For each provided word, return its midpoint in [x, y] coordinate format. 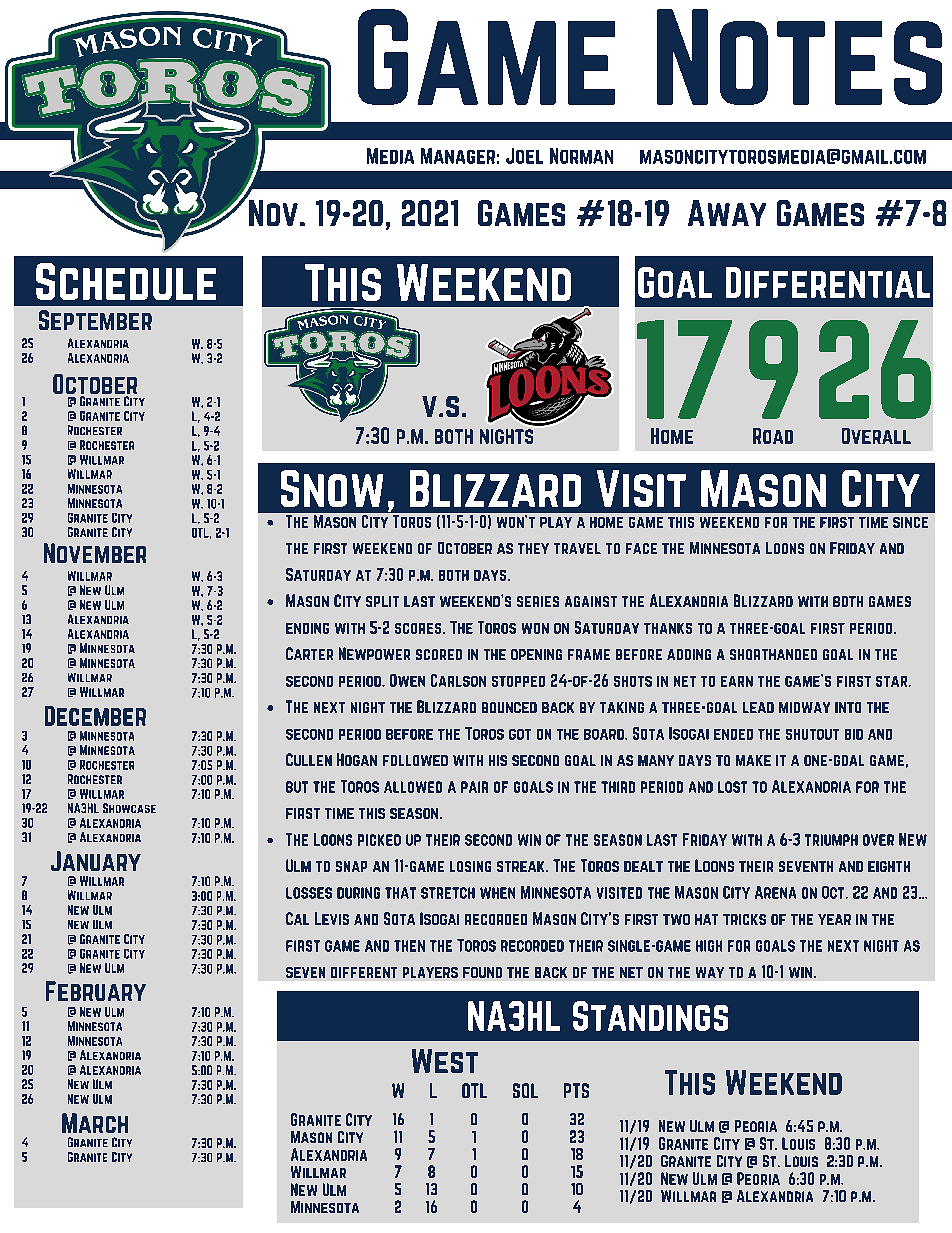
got [520, 734]
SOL [525, 1090]
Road [773, 436]
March [95, 1123]
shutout [812, 734]
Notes [799, 57]
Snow [332, 488]
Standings [650, 1016]
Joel [524, 156]
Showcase [129, 808]
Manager [458, 156]
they [533, 548]
